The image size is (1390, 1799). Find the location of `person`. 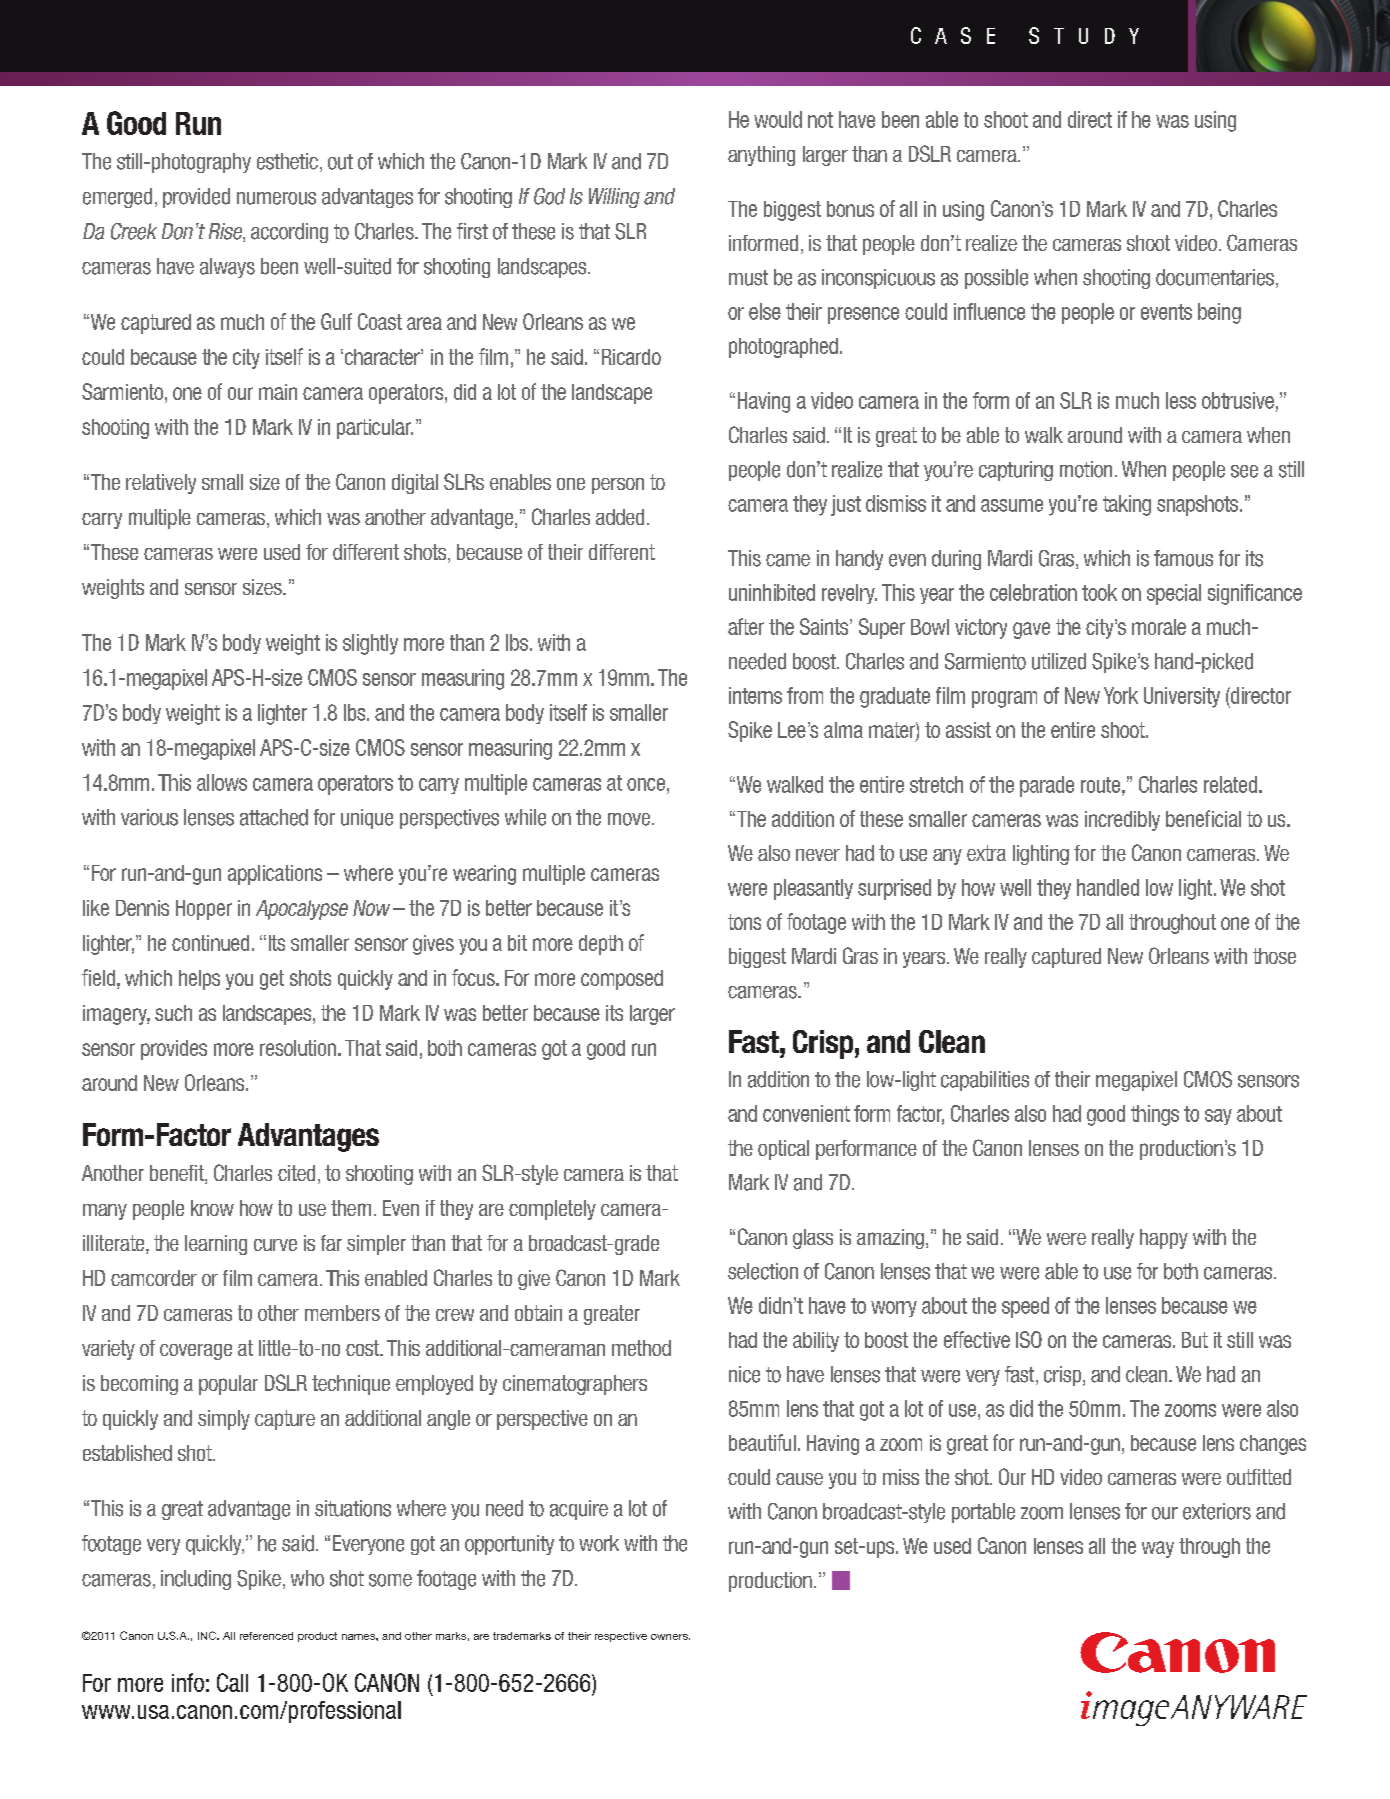

person is located at coordinates (618, 486).
